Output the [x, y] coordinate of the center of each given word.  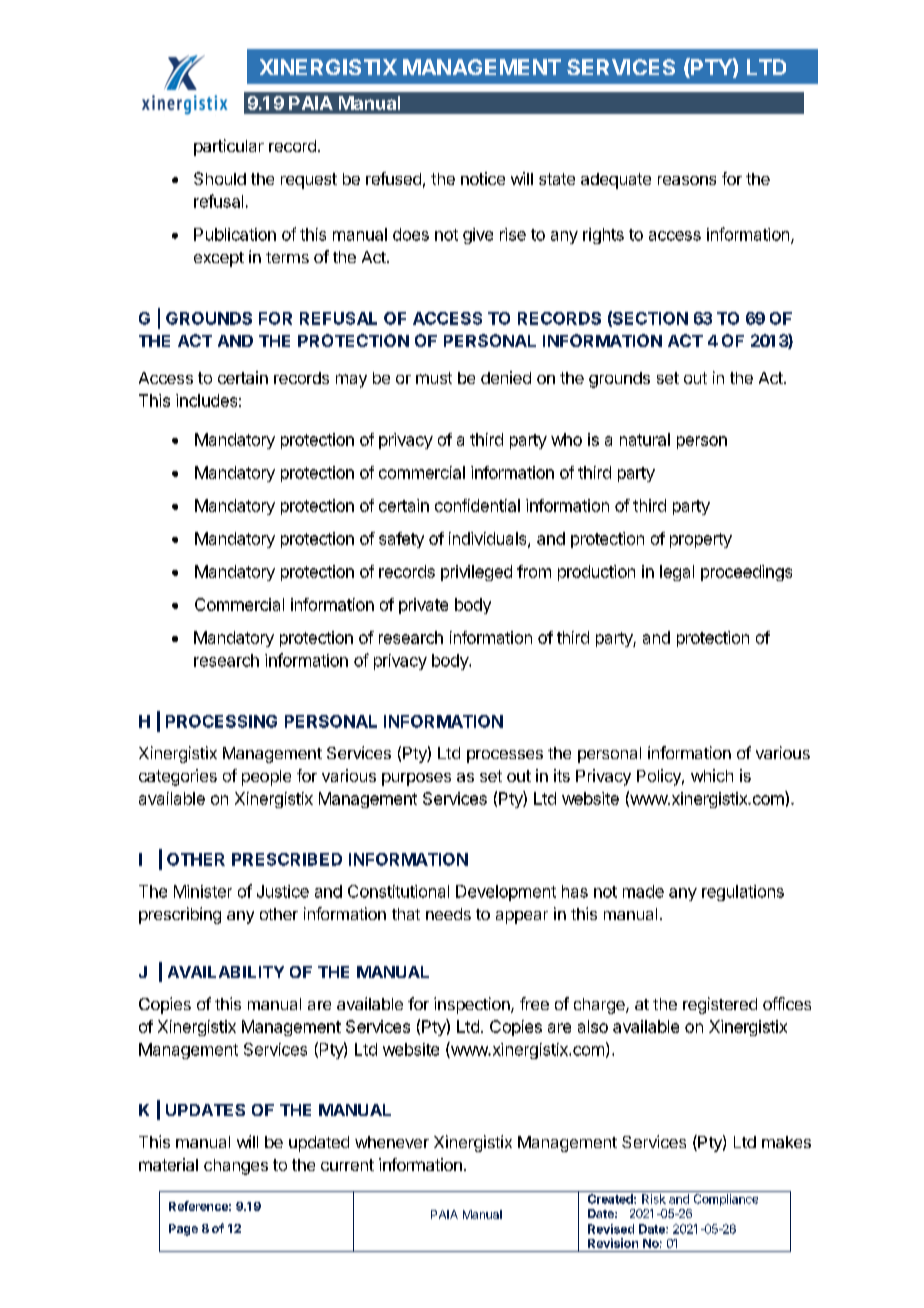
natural [645, 439]
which [712, 775]
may [351, 381]
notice [483, 178]
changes [236, 1167]
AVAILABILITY [226, 972]
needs [448, 914]
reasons [687, 180]
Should [220, 178]
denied [506, 377]
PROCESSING [221, 721]
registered [720, 1005]
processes [505, 756]
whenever [392, 1142]
